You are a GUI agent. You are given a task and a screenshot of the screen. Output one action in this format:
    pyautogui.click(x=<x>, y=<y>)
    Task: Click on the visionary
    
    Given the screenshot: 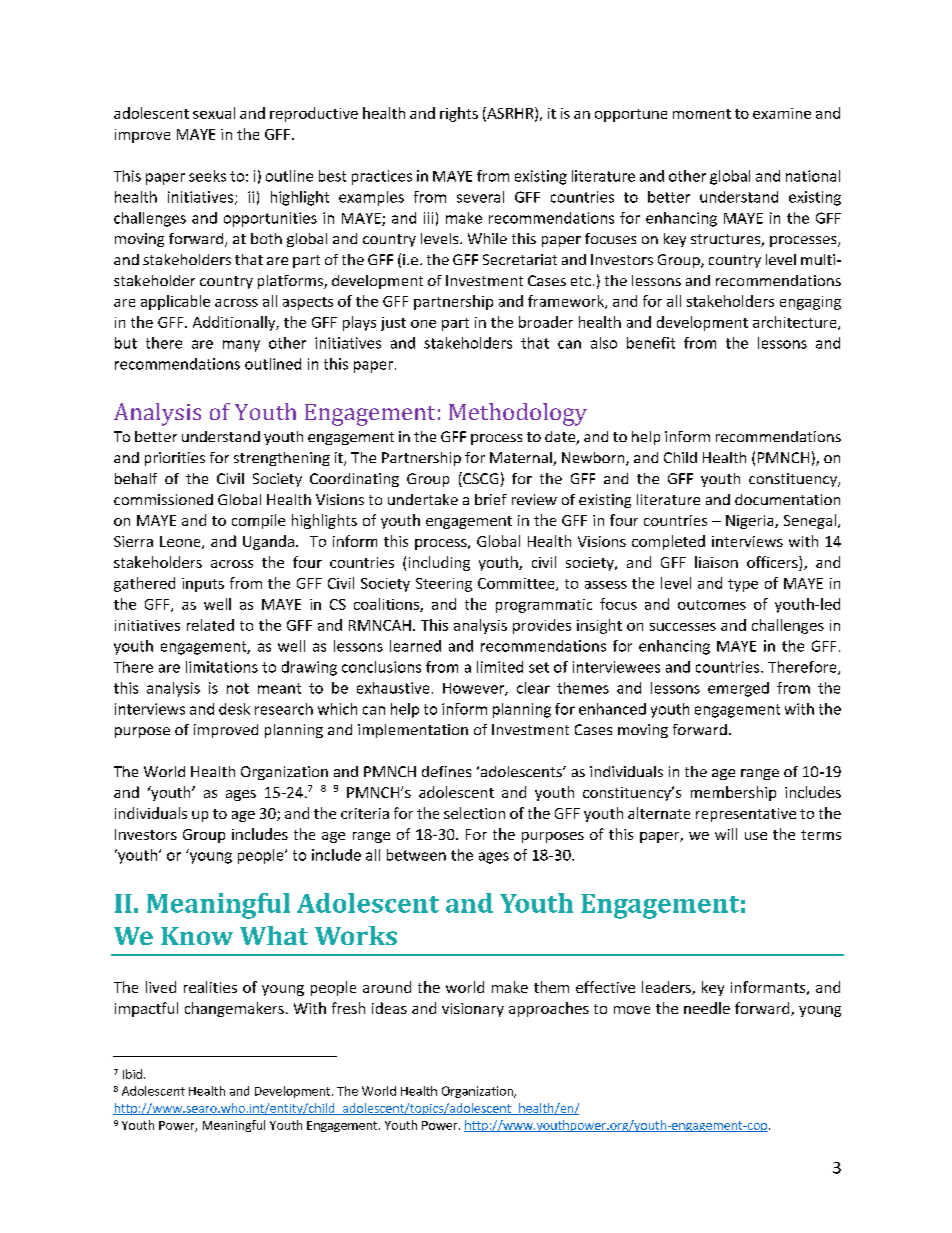 What is the action you would take?
    pyautogui.click(x=473, y=1010)
